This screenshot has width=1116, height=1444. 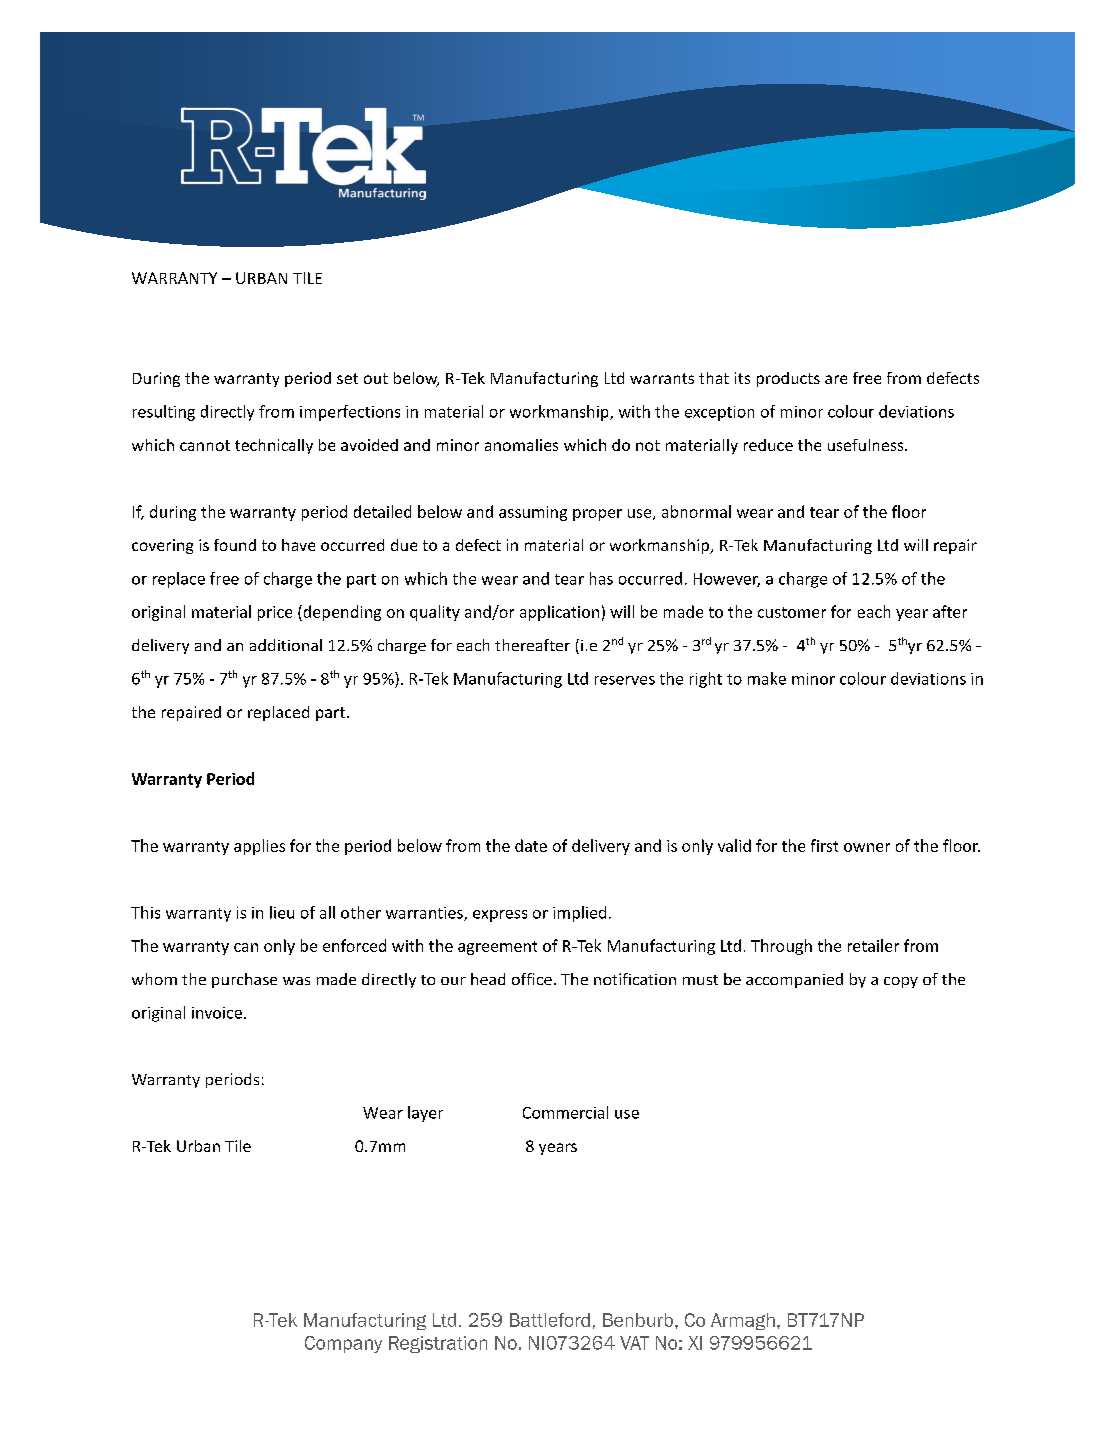 What do you see at coordinates (438, 1344) in the screenshot?
I see `Registration` at bounding box center [438, 1344].
